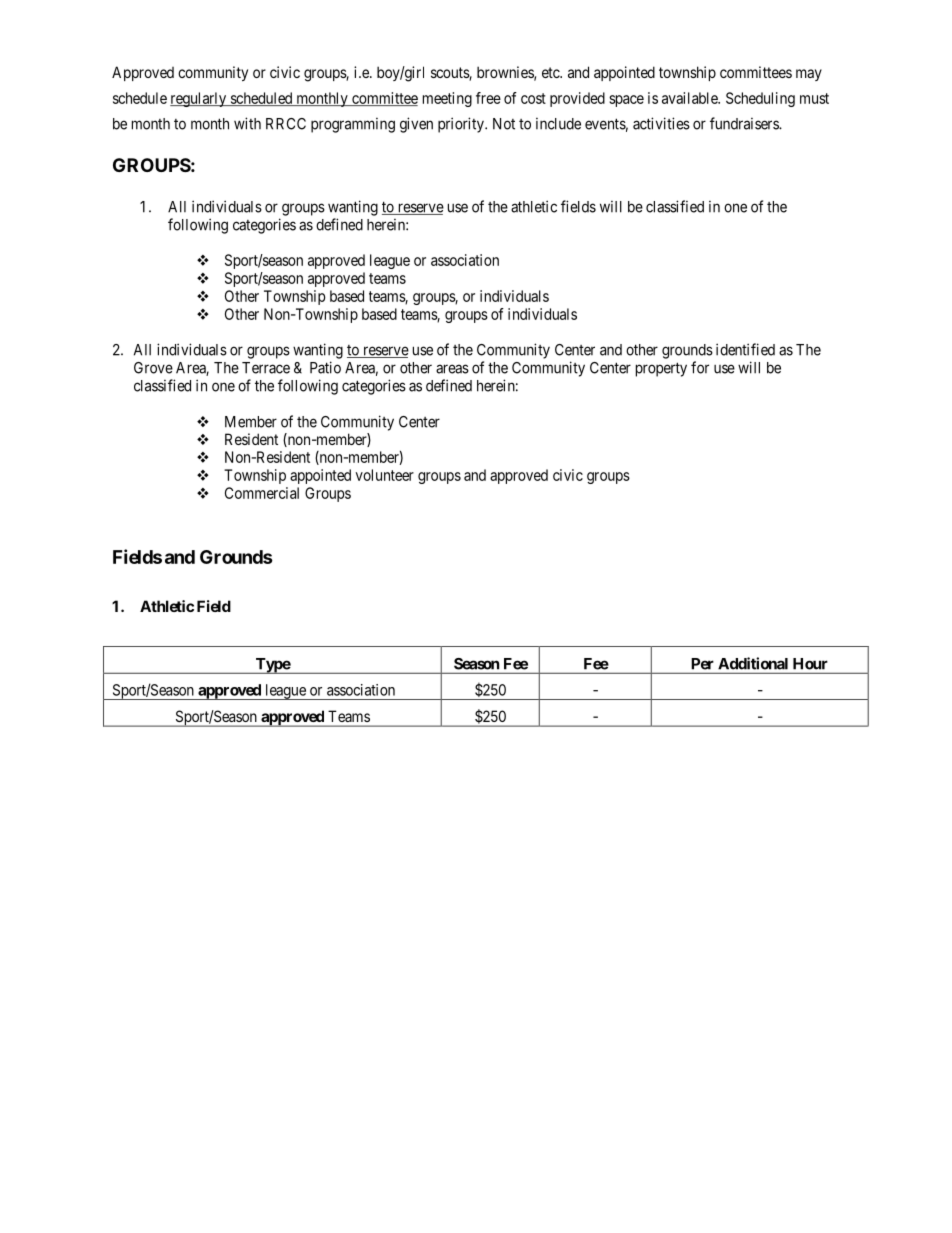 The image size is (952, 1233). Describe the element at coordinates (262, 493) in the screenshot. I see `Commercial` at that location.
